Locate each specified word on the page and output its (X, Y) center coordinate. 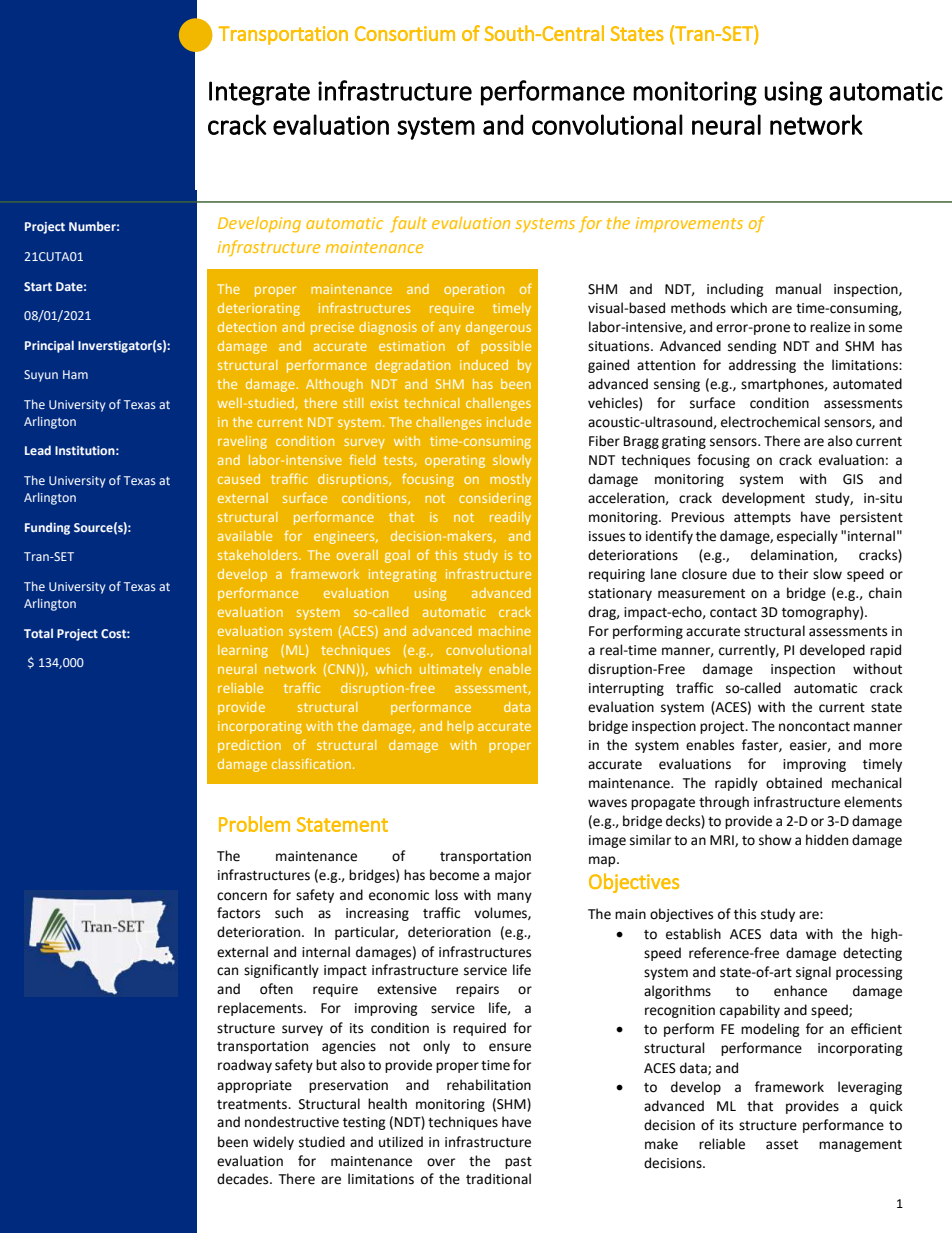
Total (38, 633)
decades (244, 1179)
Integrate (259, 93)
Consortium (405, 33)
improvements (689, 224)
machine (505, 631)
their (793, 574)
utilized (401, 1142)
